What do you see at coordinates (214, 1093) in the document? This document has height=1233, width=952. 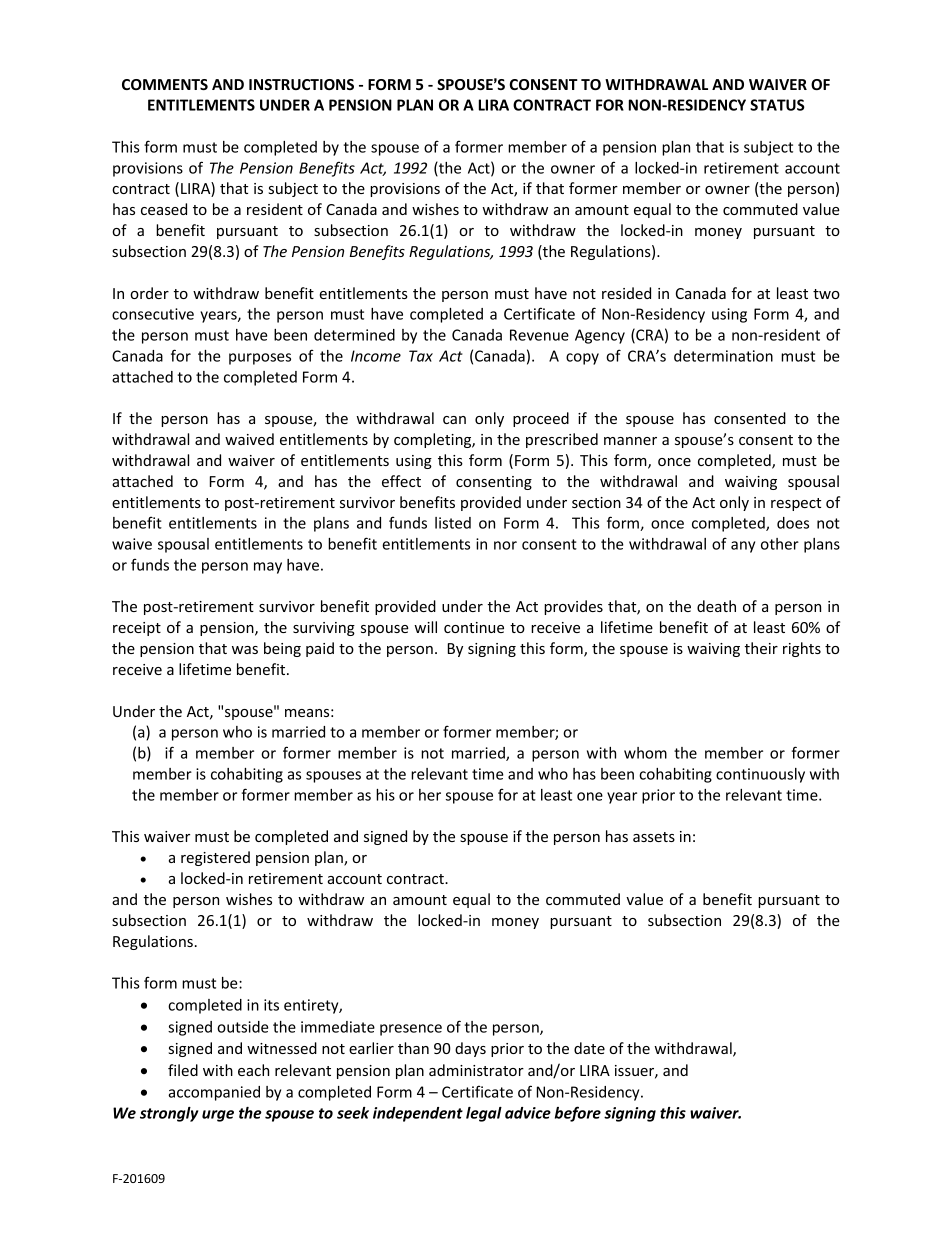 I see `accompanied` at bounding box center [214, 1093].
